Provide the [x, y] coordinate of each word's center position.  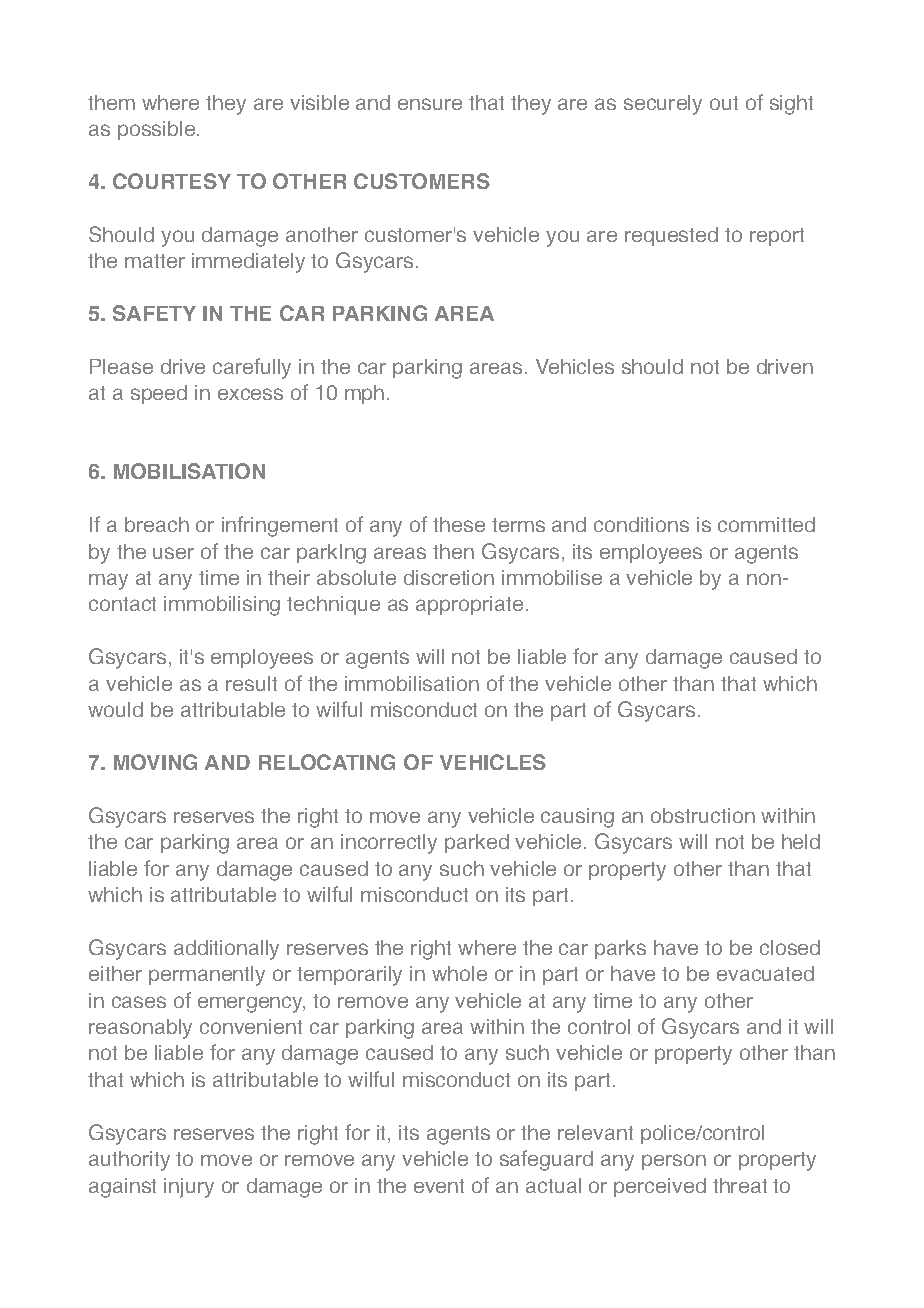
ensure [430, 104]
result [251, 683]
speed [159, 394]
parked [477, 843]
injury [189, 1188]
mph [364, 394]
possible [156, 130]
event [439, 1186]
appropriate [469, 605]
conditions [641, 524]
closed [790, 947]
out [724, 103]
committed [766, 524]
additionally [226, 950]
